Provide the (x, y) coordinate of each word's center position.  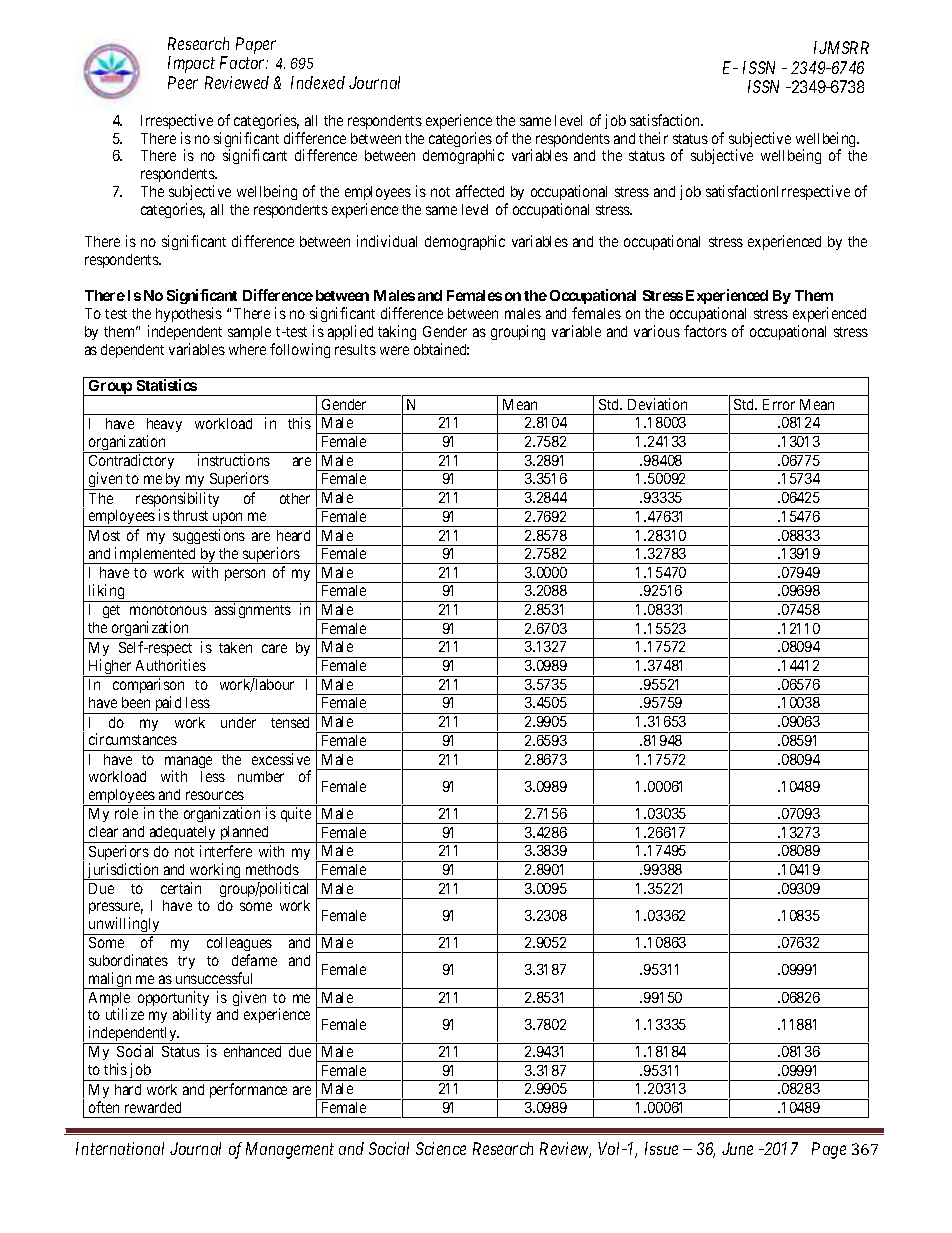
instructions (234, 460)
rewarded (153, 1107)
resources (215, 795)
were (394, 350)
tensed (290, 722)
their (653, 138)
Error (779, 404)
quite (296, 814)
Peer (183, 82)
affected (480, 191)
